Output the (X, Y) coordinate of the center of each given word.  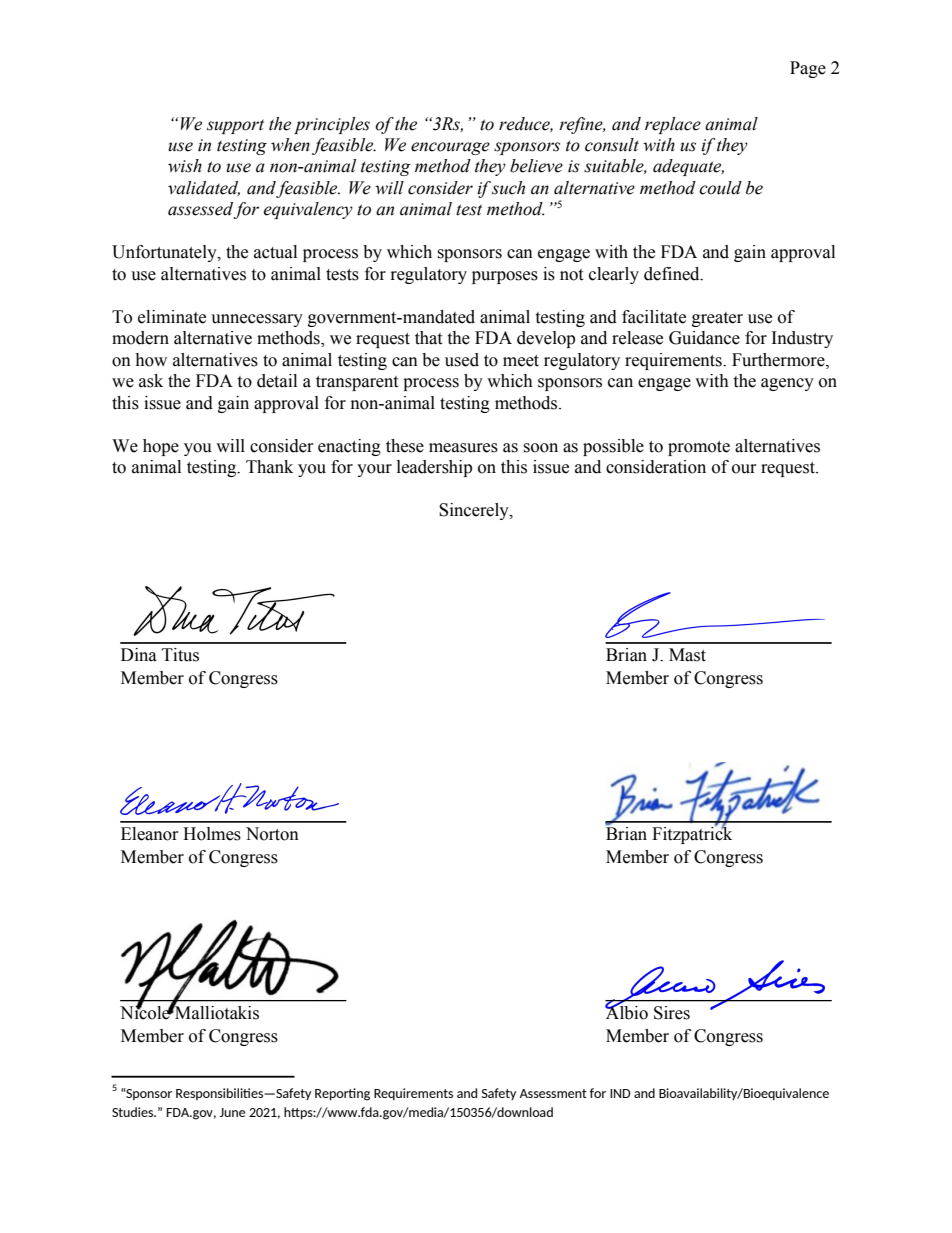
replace (673, 125)
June (232, 1112)
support (235, 126)
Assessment (553, 1093)
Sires (672, 1013)
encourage (450, 148)
